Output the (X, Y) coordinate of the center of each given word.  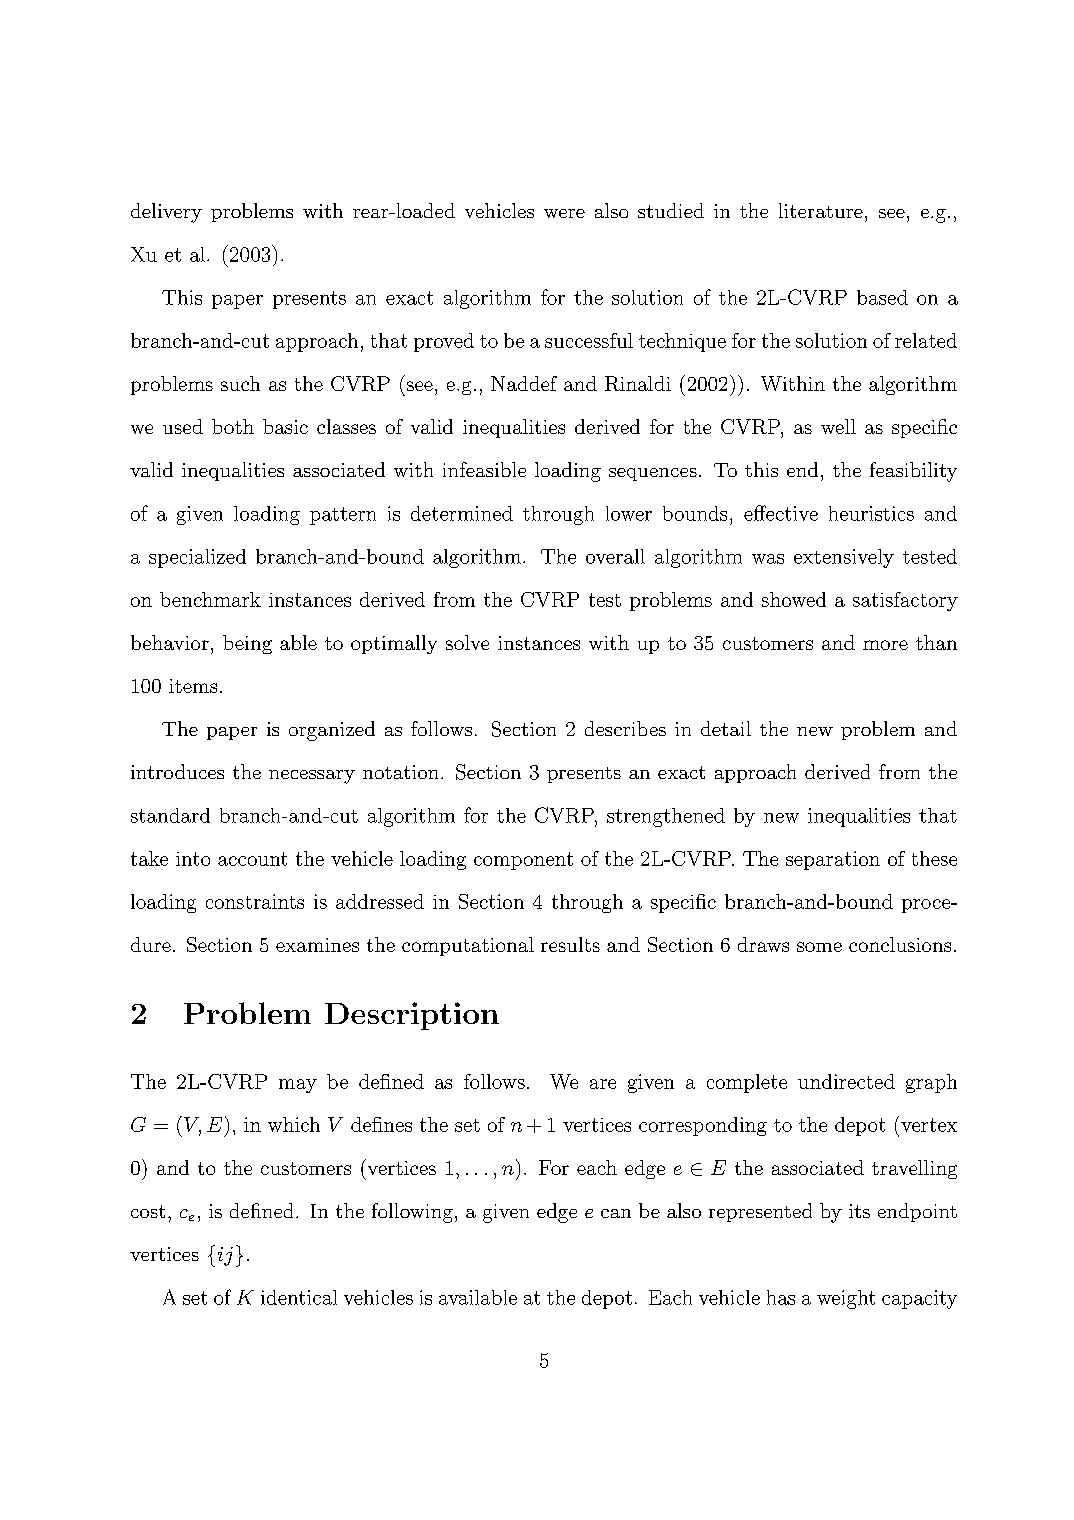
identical (299, 1297)
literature (821, 210)
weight (846, 1299)
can (616, 1213)
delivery (166, 213)
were (564, 213)
